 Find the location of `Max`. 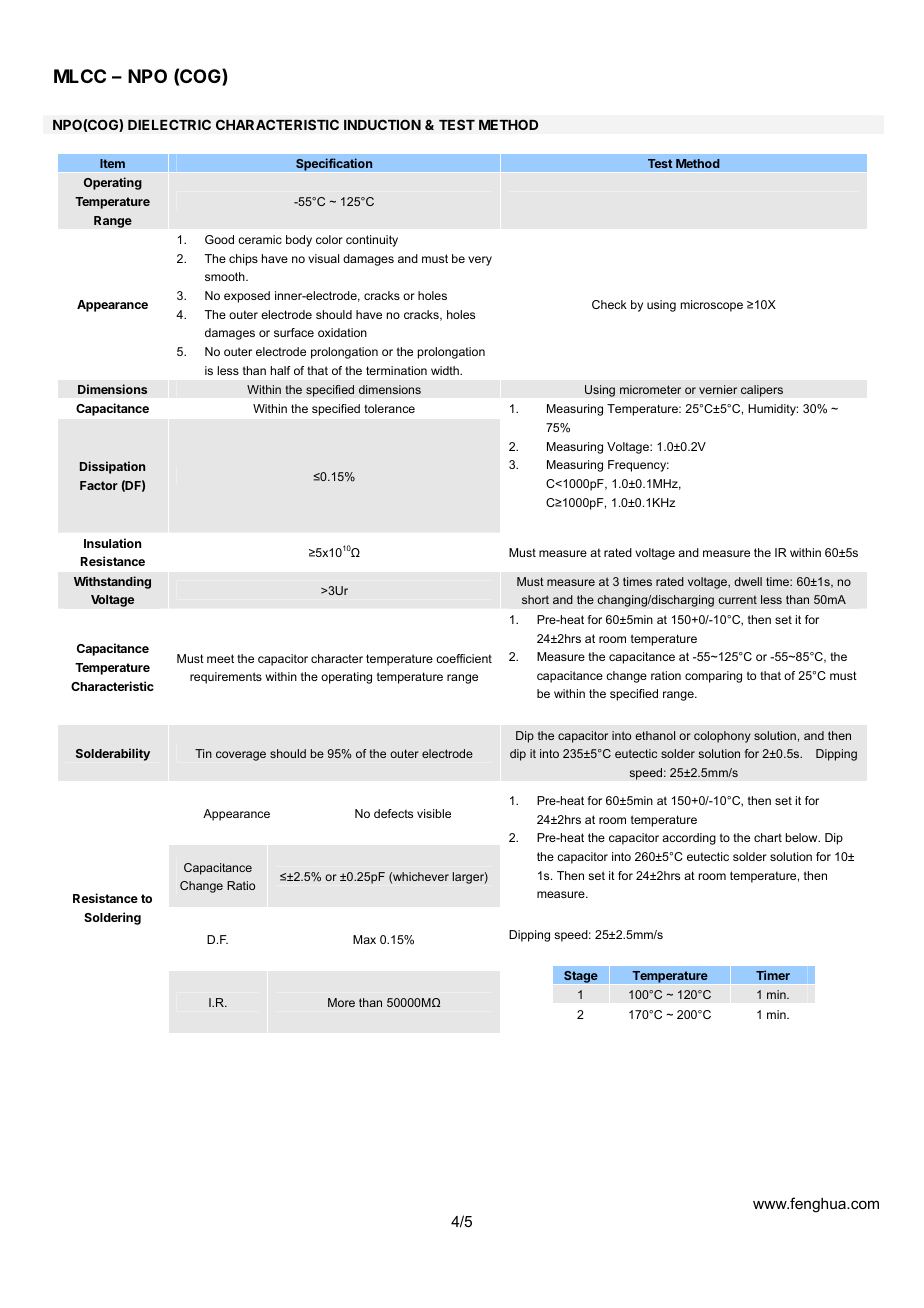

Max is located at coordinates (364, 939).
